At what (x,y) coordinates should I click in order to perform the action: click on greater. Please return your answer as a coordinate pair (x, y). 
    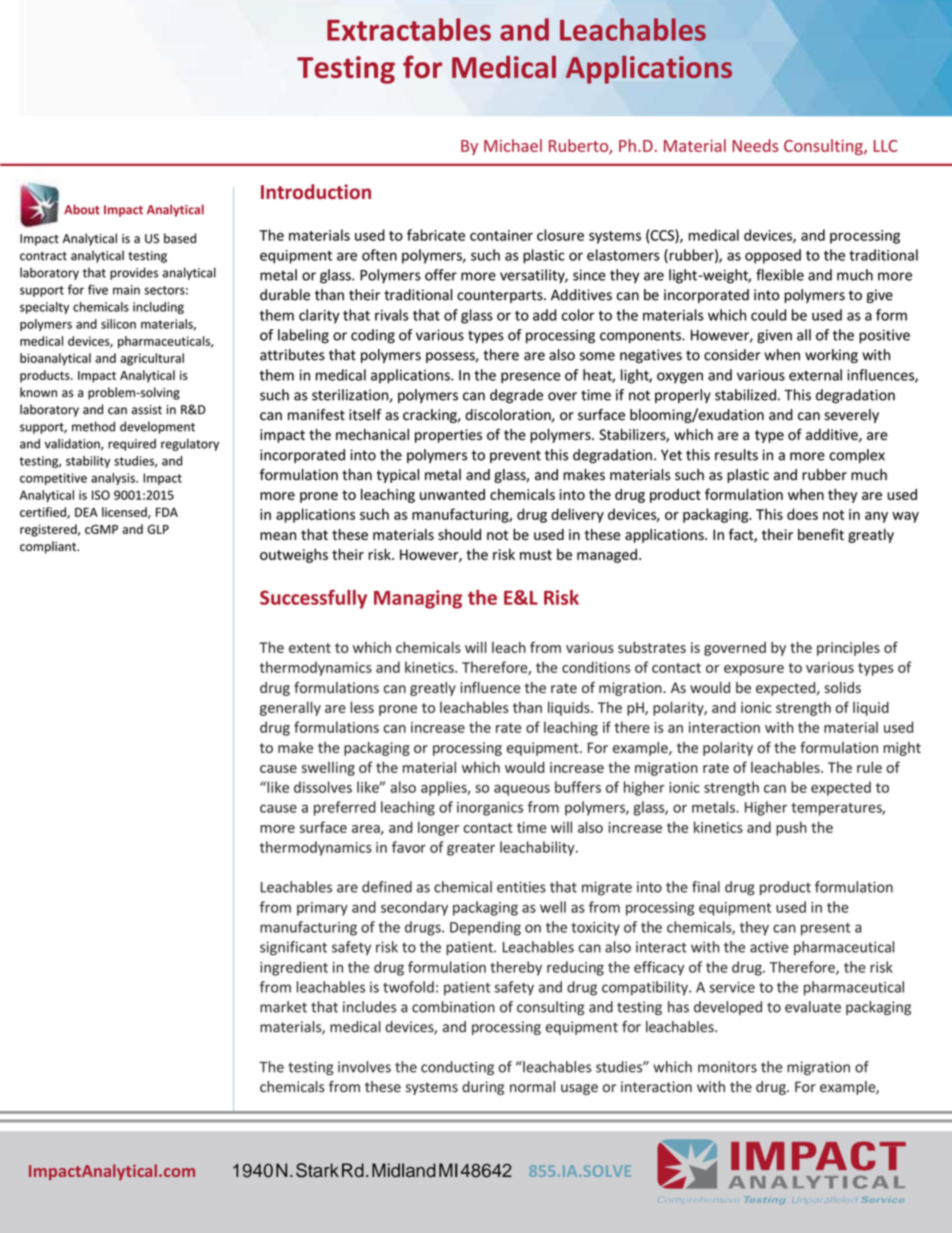
    Looking at the image, I should click on (471, 849).
